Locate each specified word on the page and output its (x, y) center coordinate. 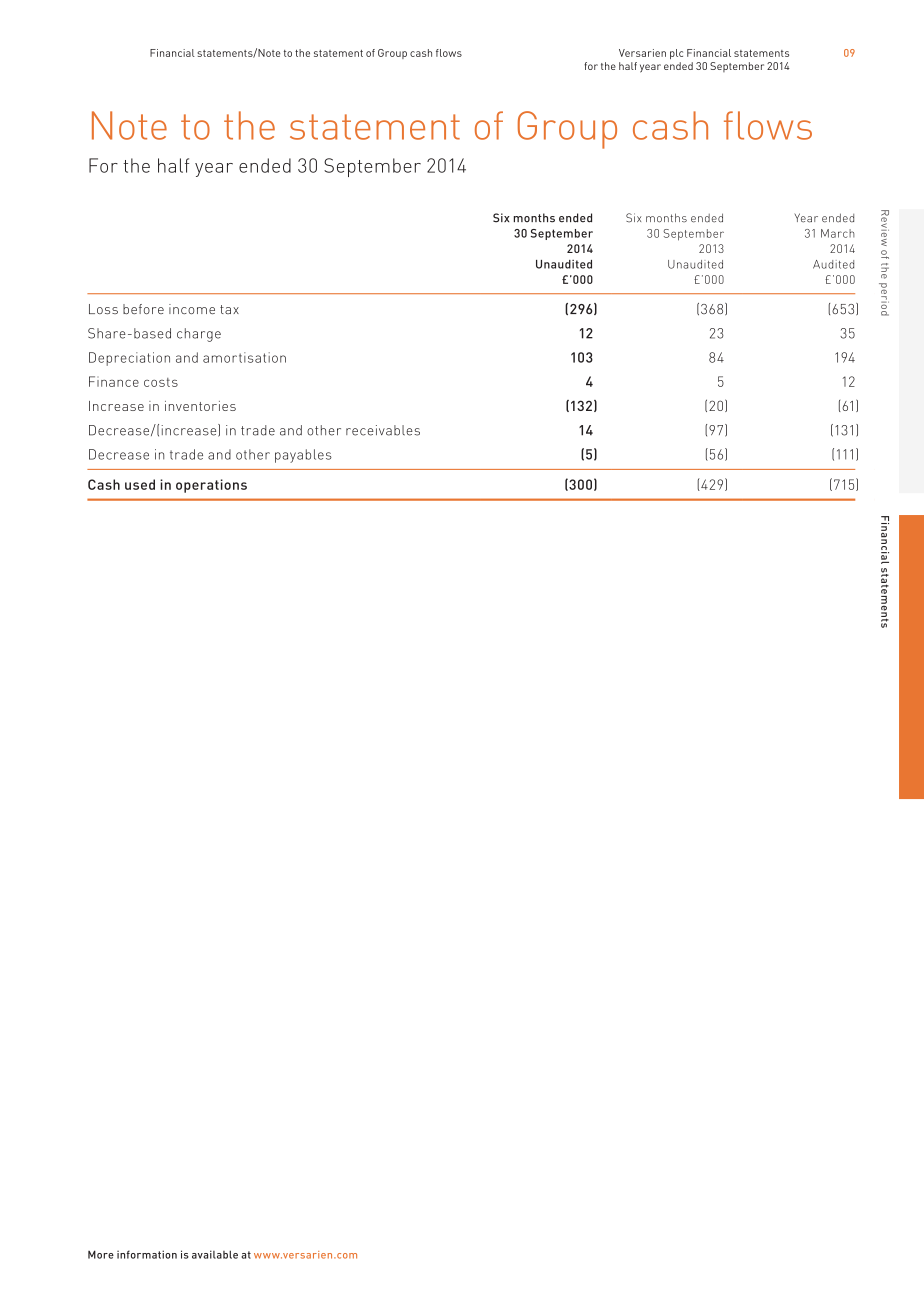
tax (229, 309)
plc (676, 54)
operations (211, 486)
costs (161, 382)
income (192, 309)
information (147, 1254)
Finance (114, 381)
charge (199, 335)
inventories (200, 406)
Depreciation (129, 359)
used (140, 484)
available (215, 1254)
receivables (383, 430)
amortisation (244, 357)
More (101, 1254)
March (838, 233)
